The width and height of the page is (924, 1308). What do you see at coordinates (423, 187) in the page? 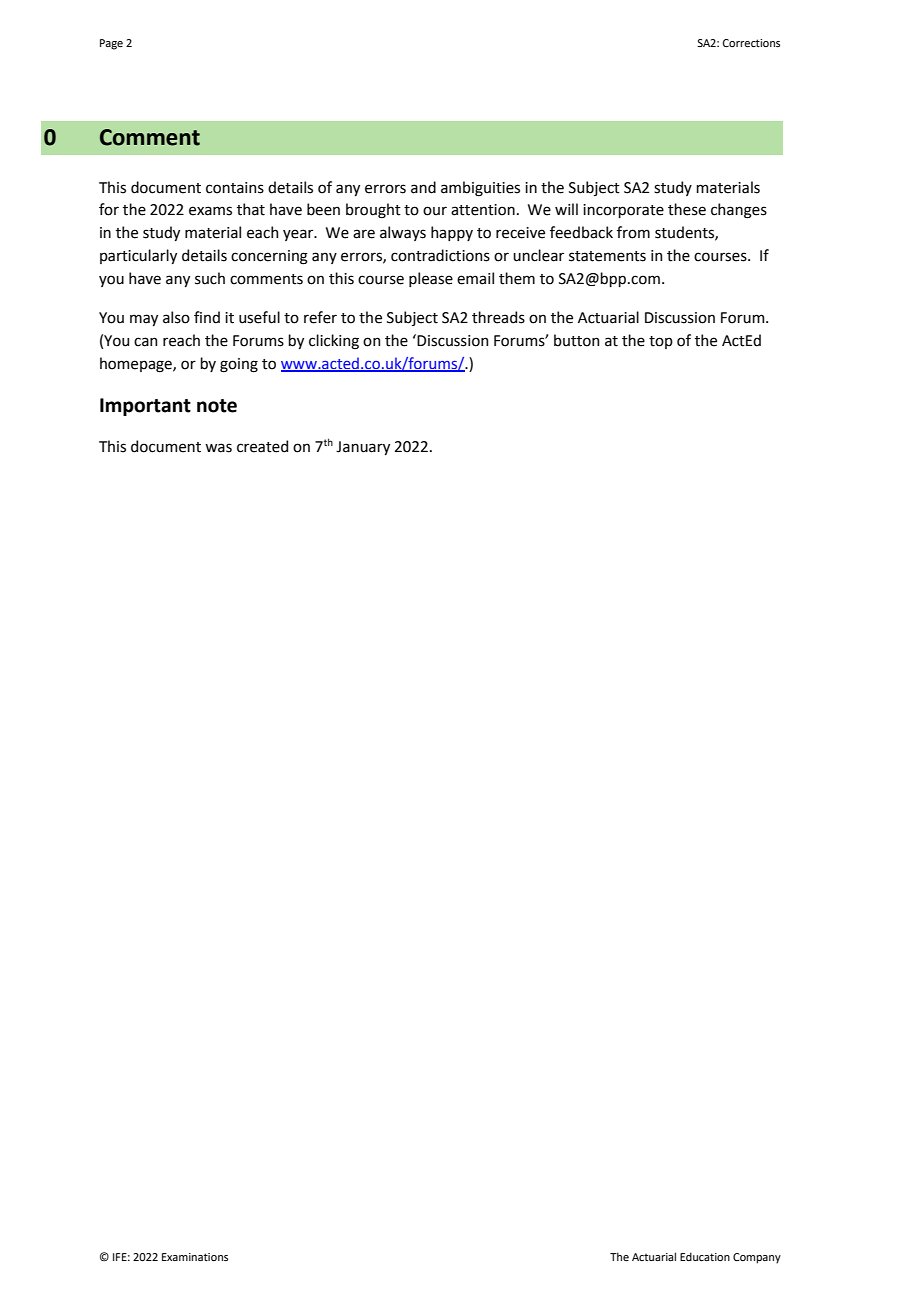
I see `and` at bounding box center [423, 187].
